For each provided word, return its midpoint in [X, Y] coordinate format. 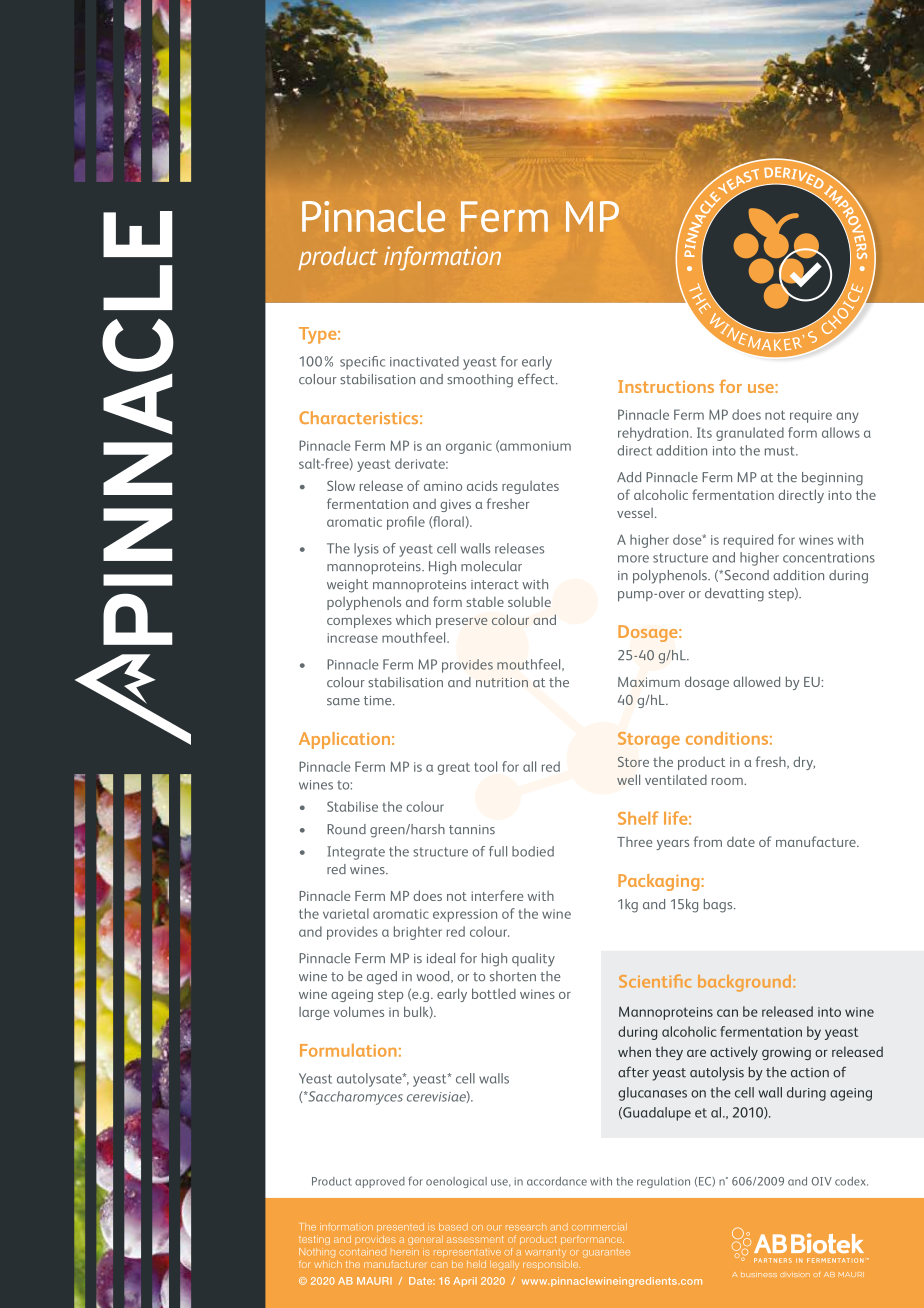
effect [537, 379]
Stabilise [352, 806]
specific [362, 363]
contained [362, 1252]
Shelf [638, 818]
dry [804, 763]
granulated [750, 434]
